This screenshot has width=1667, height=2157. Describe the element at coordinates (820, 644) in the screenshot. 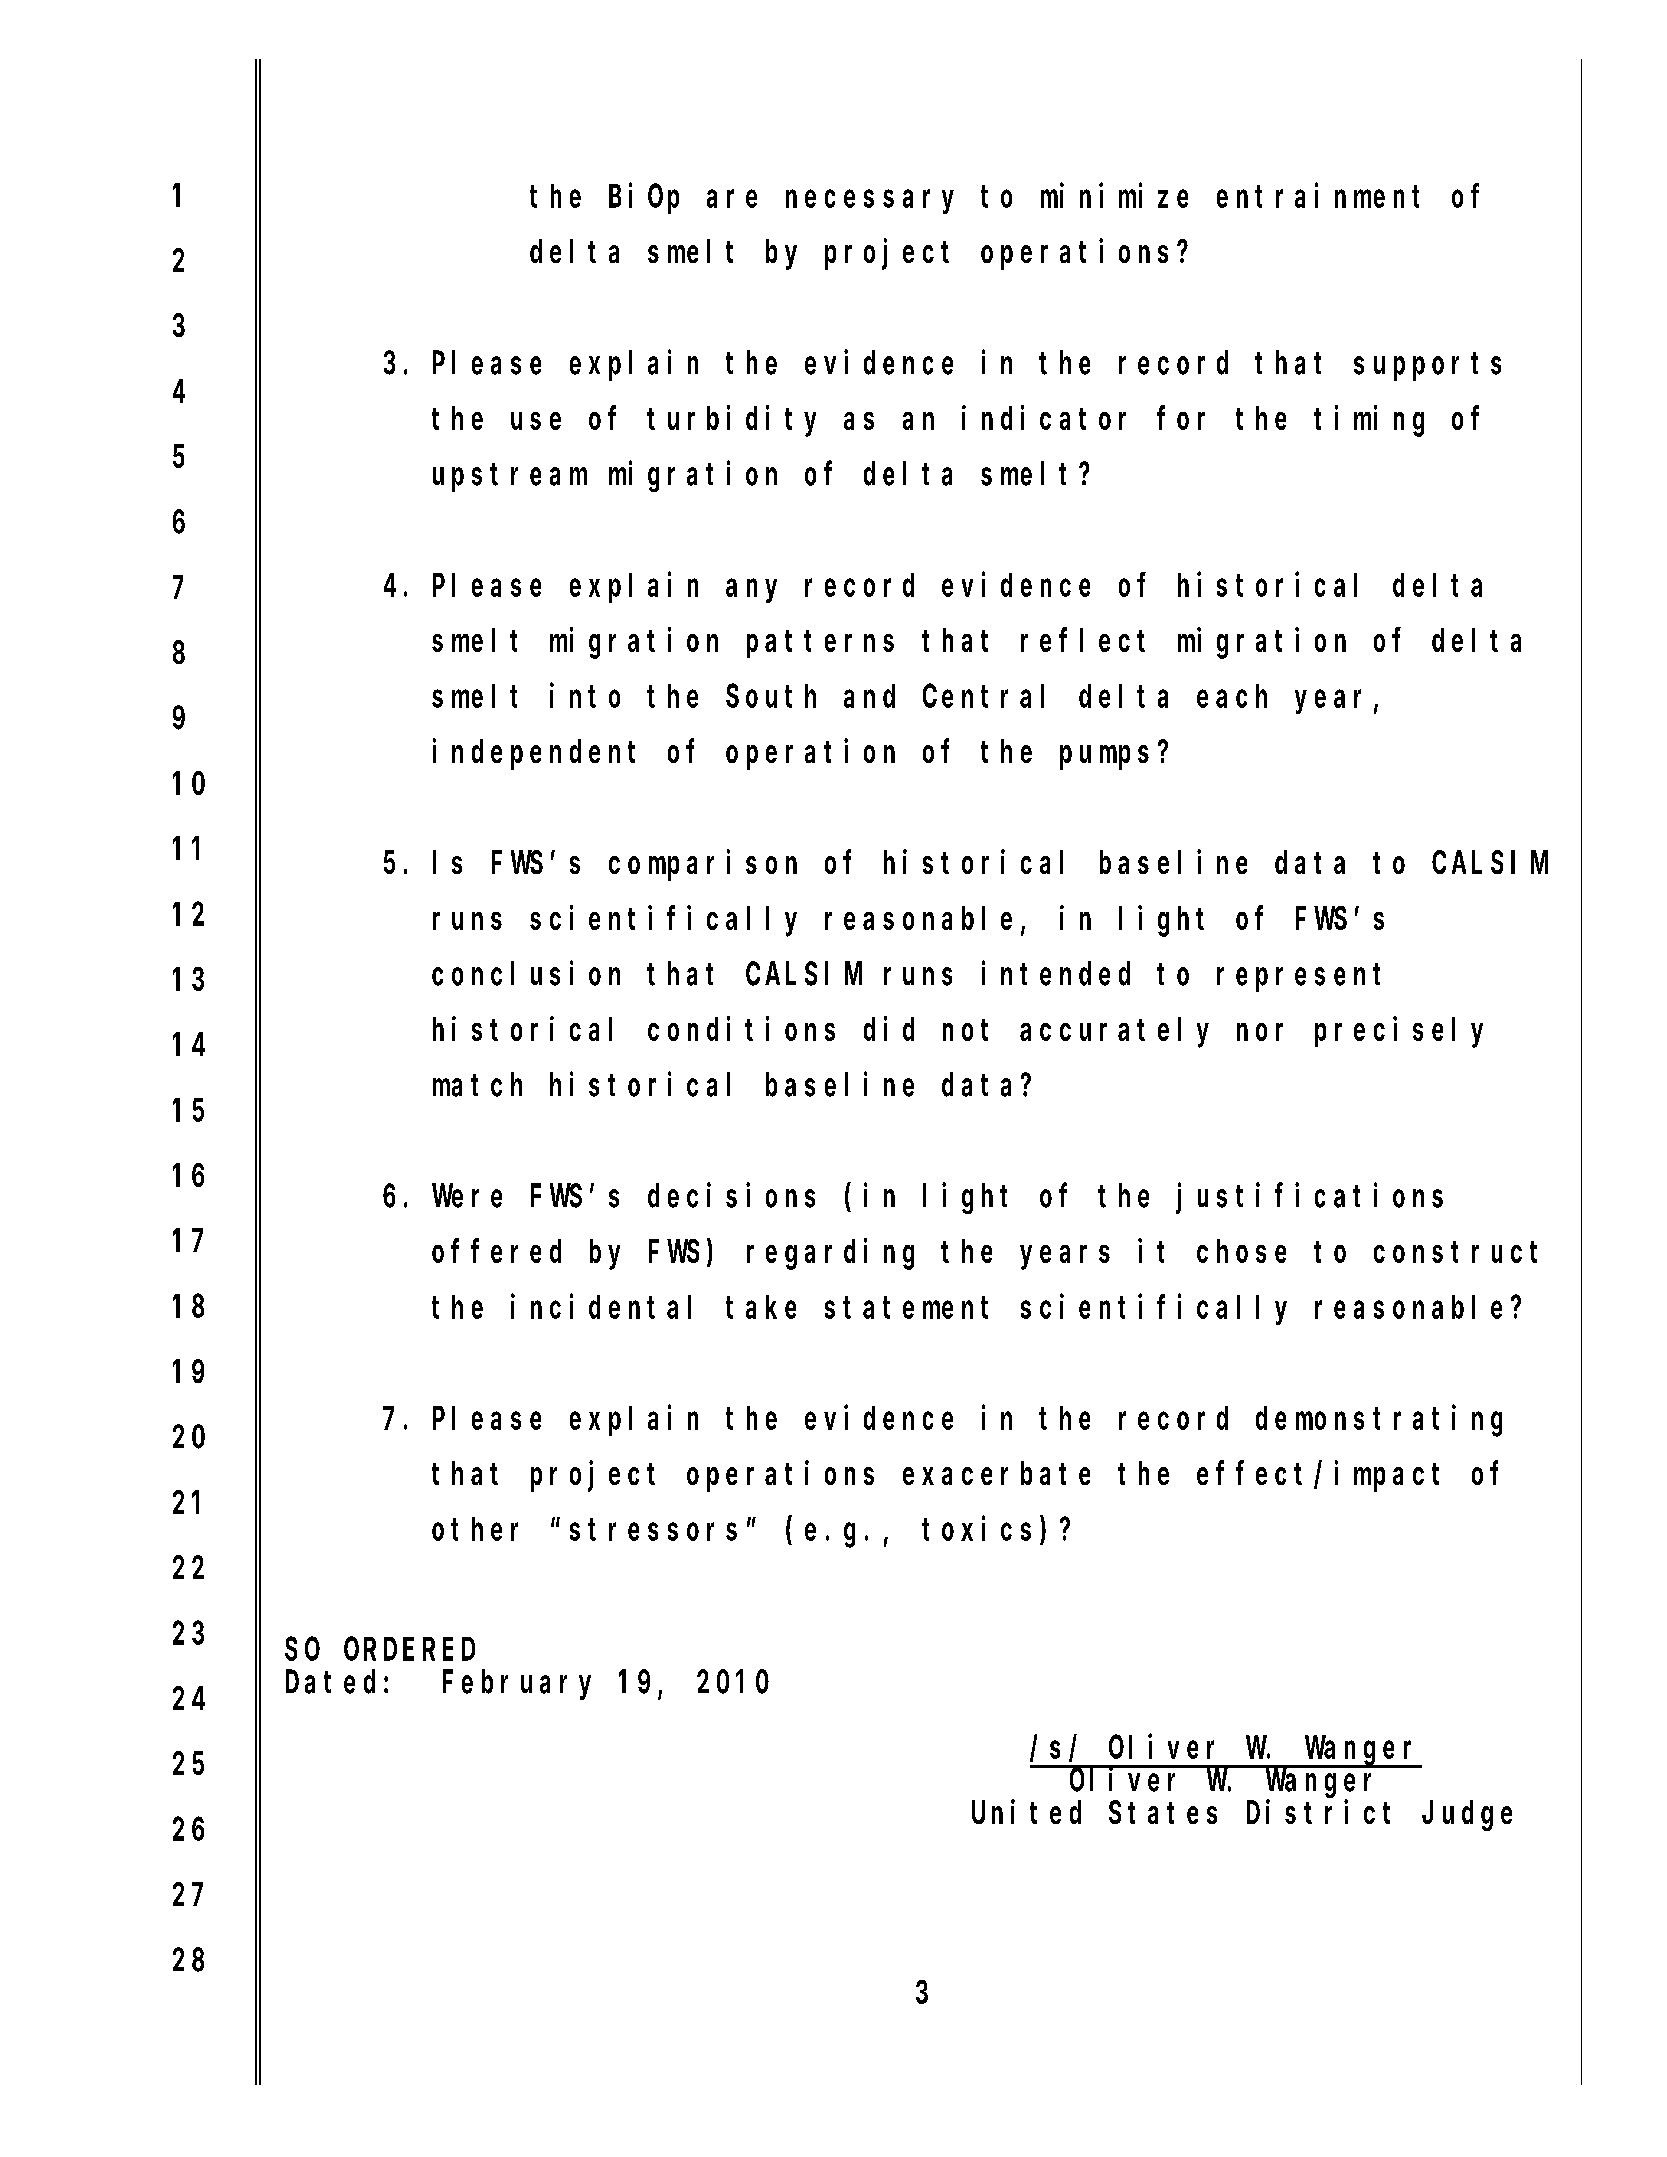

I see `patterns` at that location.
